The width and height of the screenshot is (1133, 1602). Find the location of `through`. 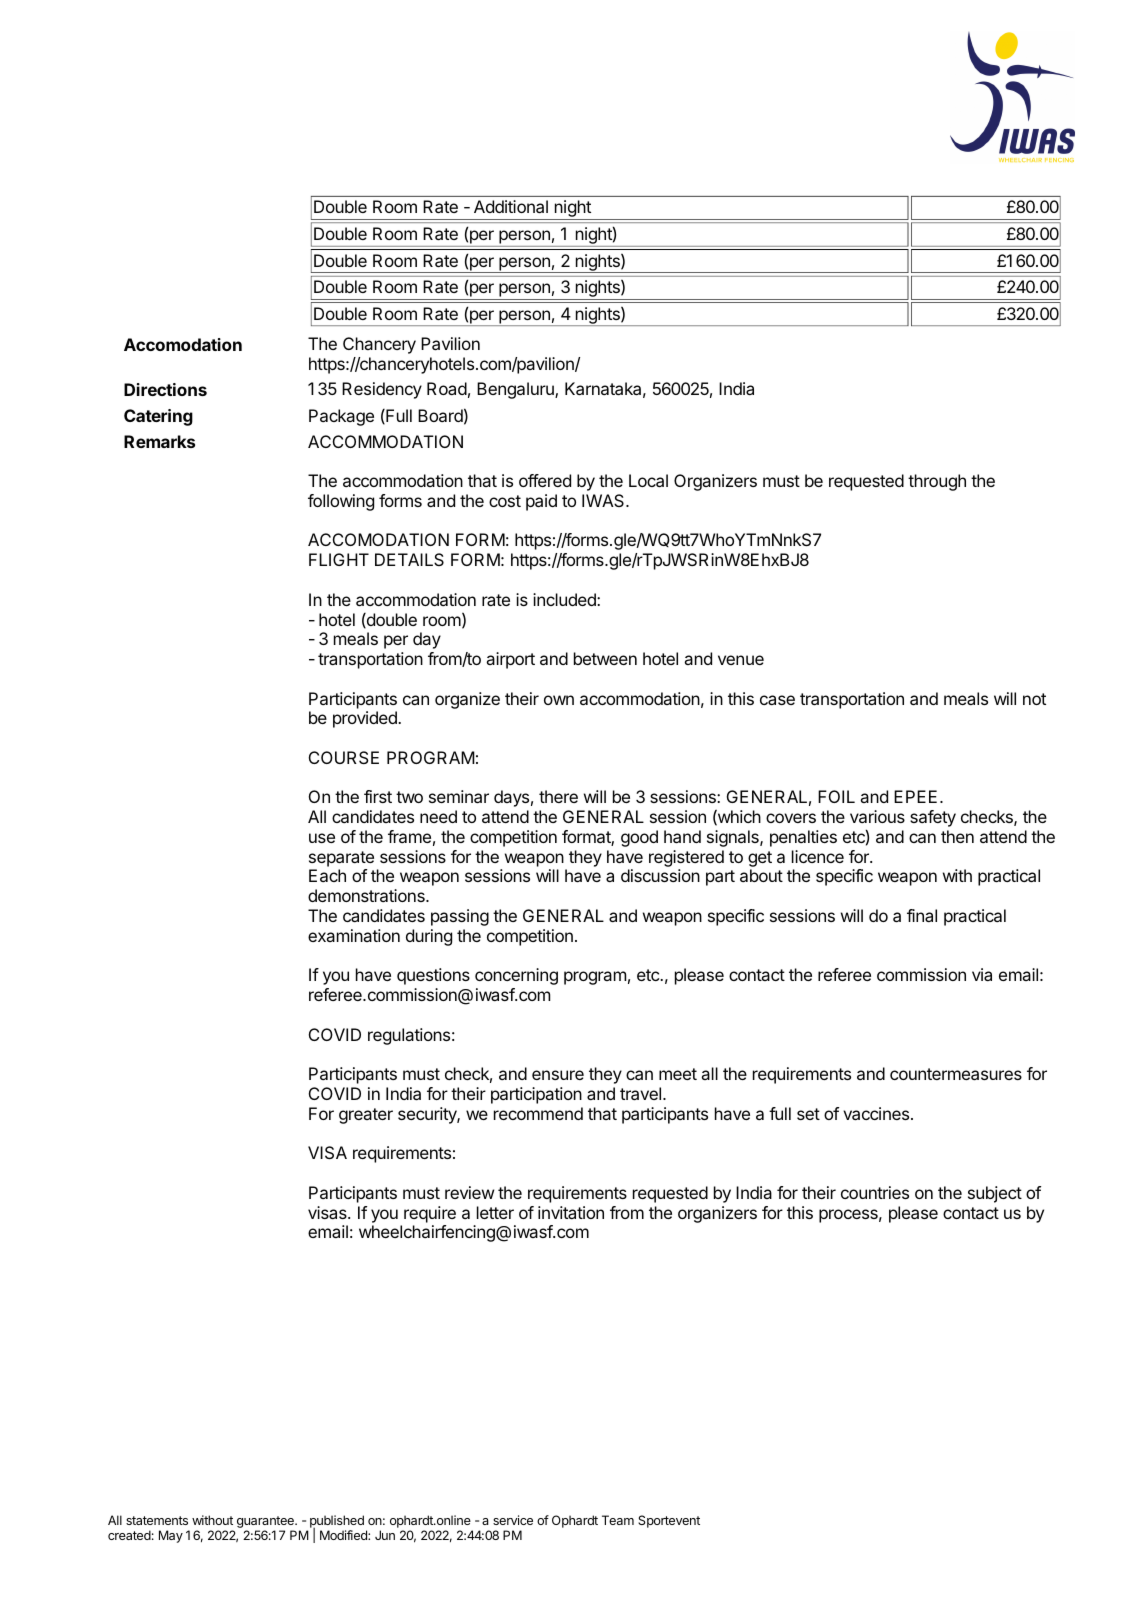

through is located at coordinates (937, 482).
